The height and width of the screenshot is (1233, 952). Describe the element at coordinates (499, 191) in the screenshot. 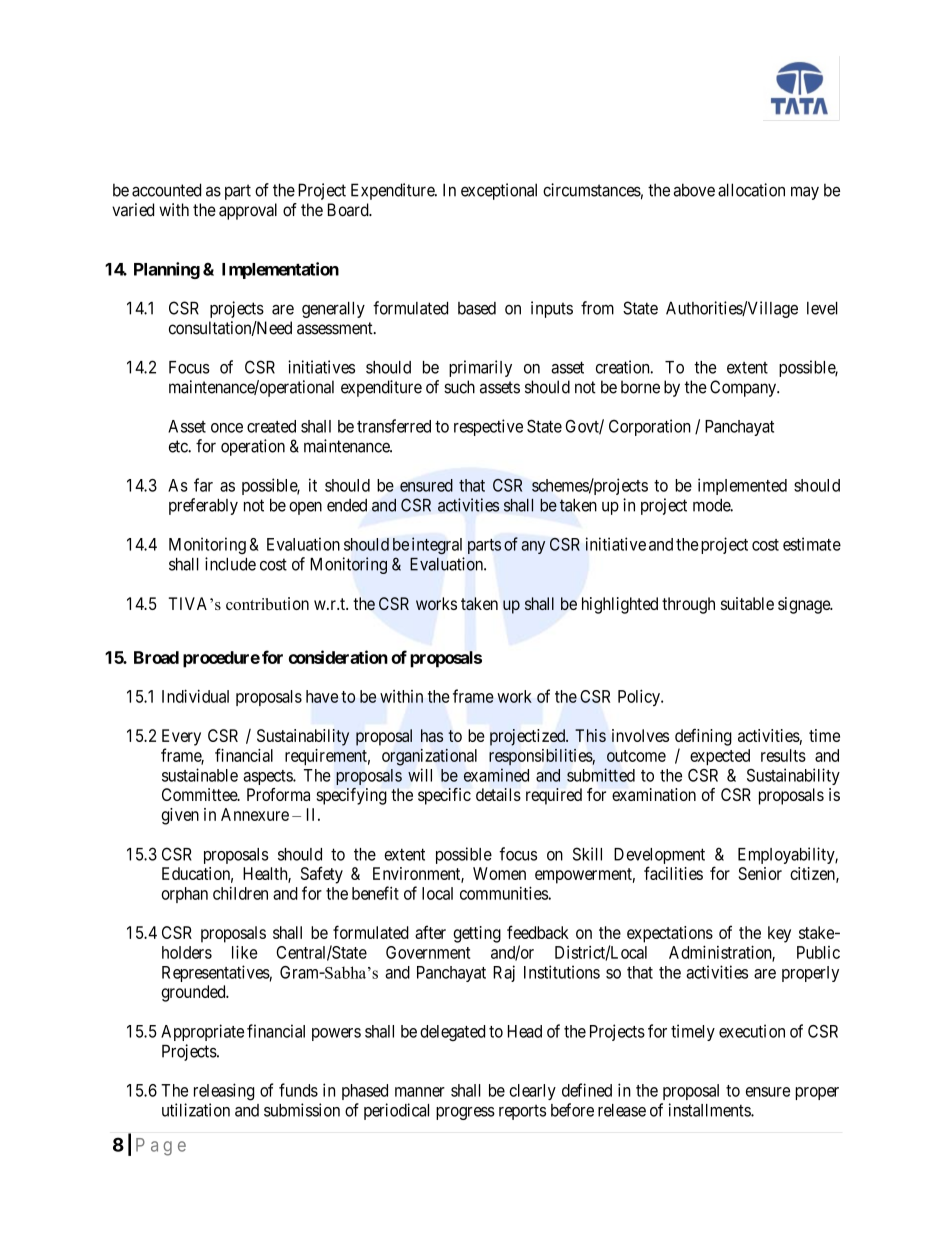

I see `exceptional` at that location.
